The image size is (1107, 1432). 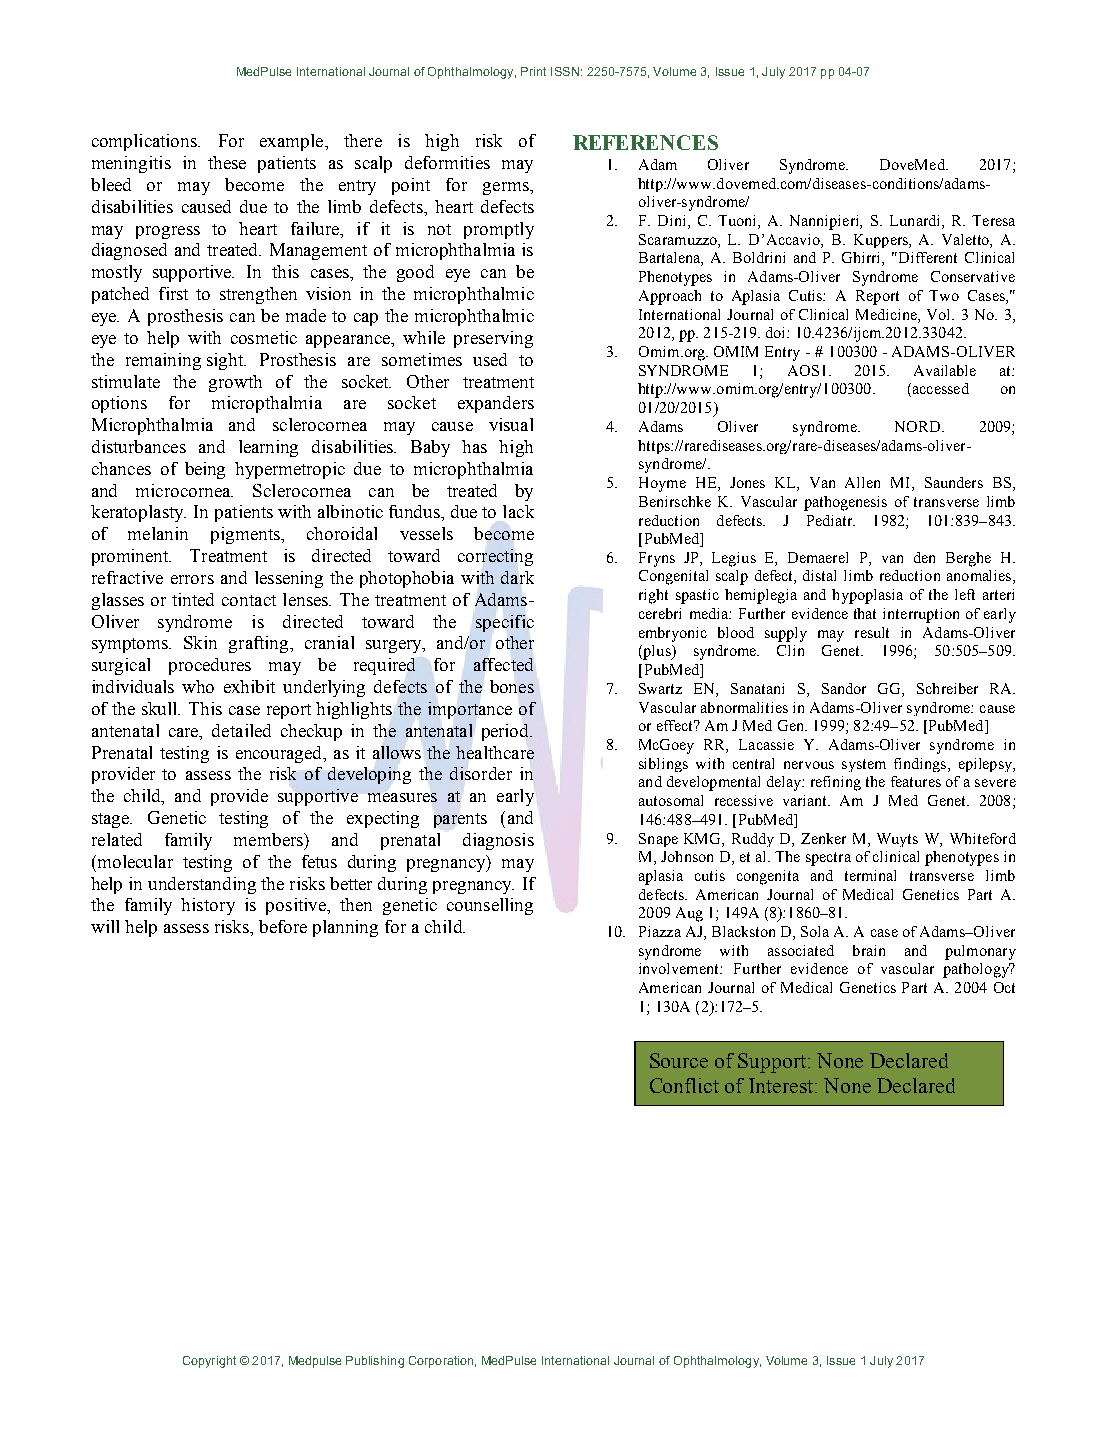 I want to click on Schreiber, so click(x=947, y=688).
